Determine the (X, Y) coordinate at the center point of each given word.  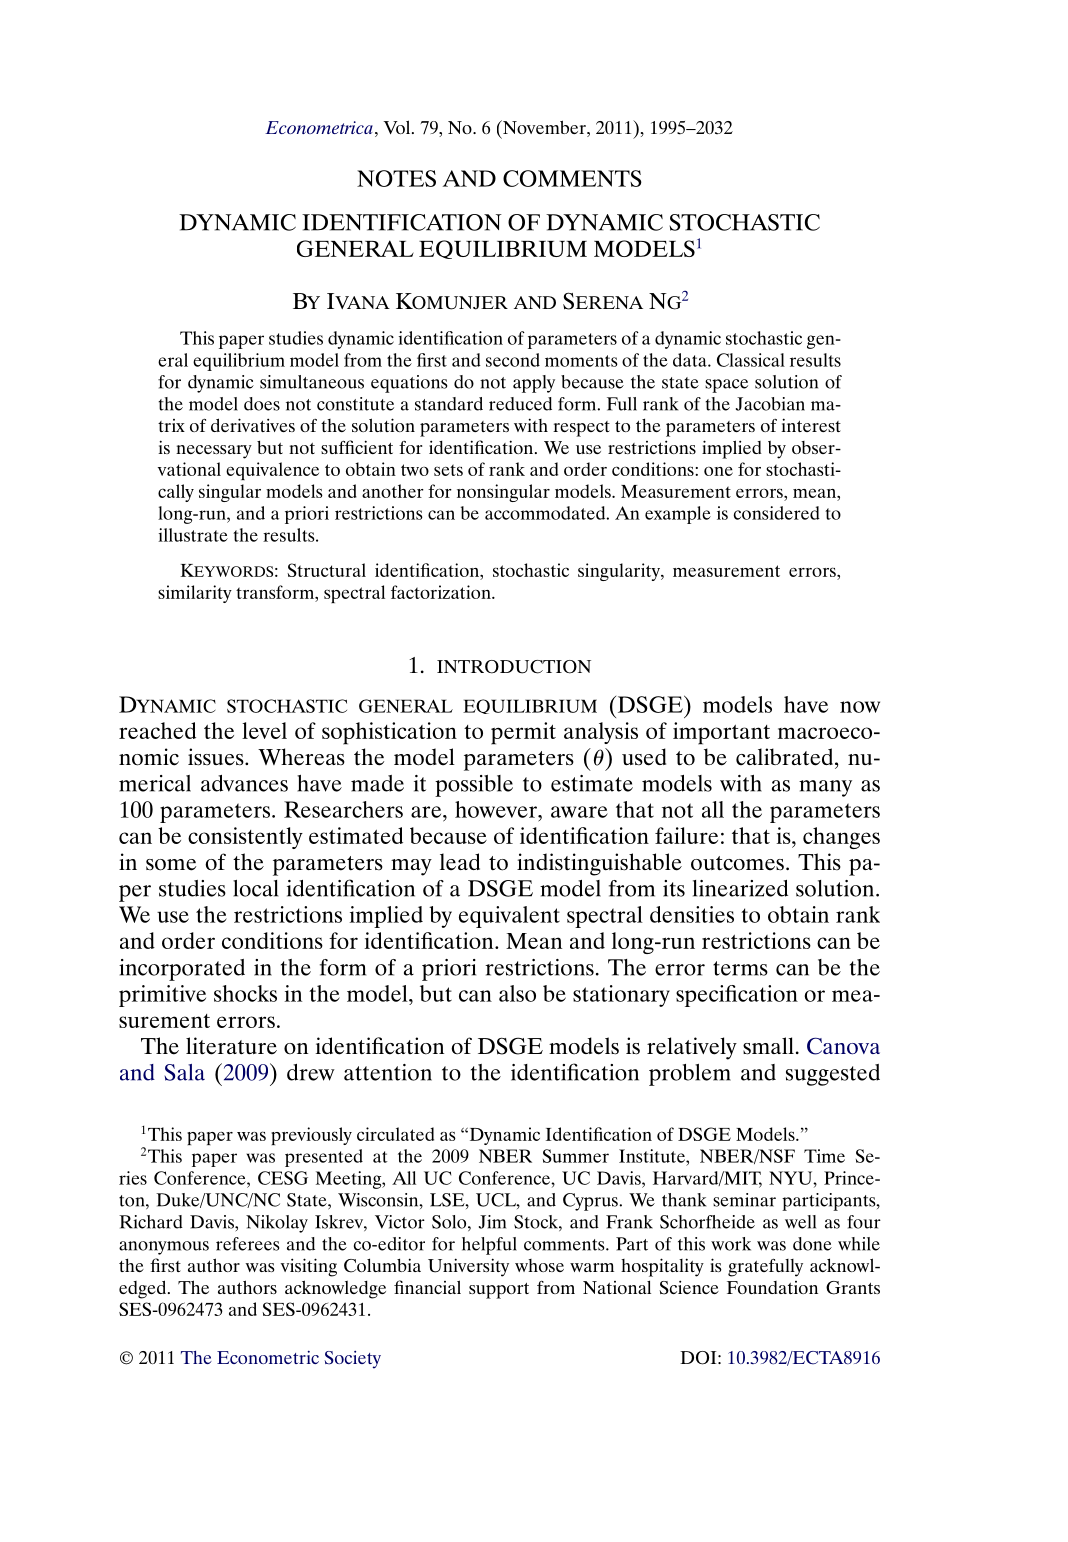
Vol (398, 127)
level (264, 730)
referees (247, 1244)
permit (523, 733)
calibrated (786, 757)
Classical (751, 360)
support (499, 1291)
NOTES (396, 178)
